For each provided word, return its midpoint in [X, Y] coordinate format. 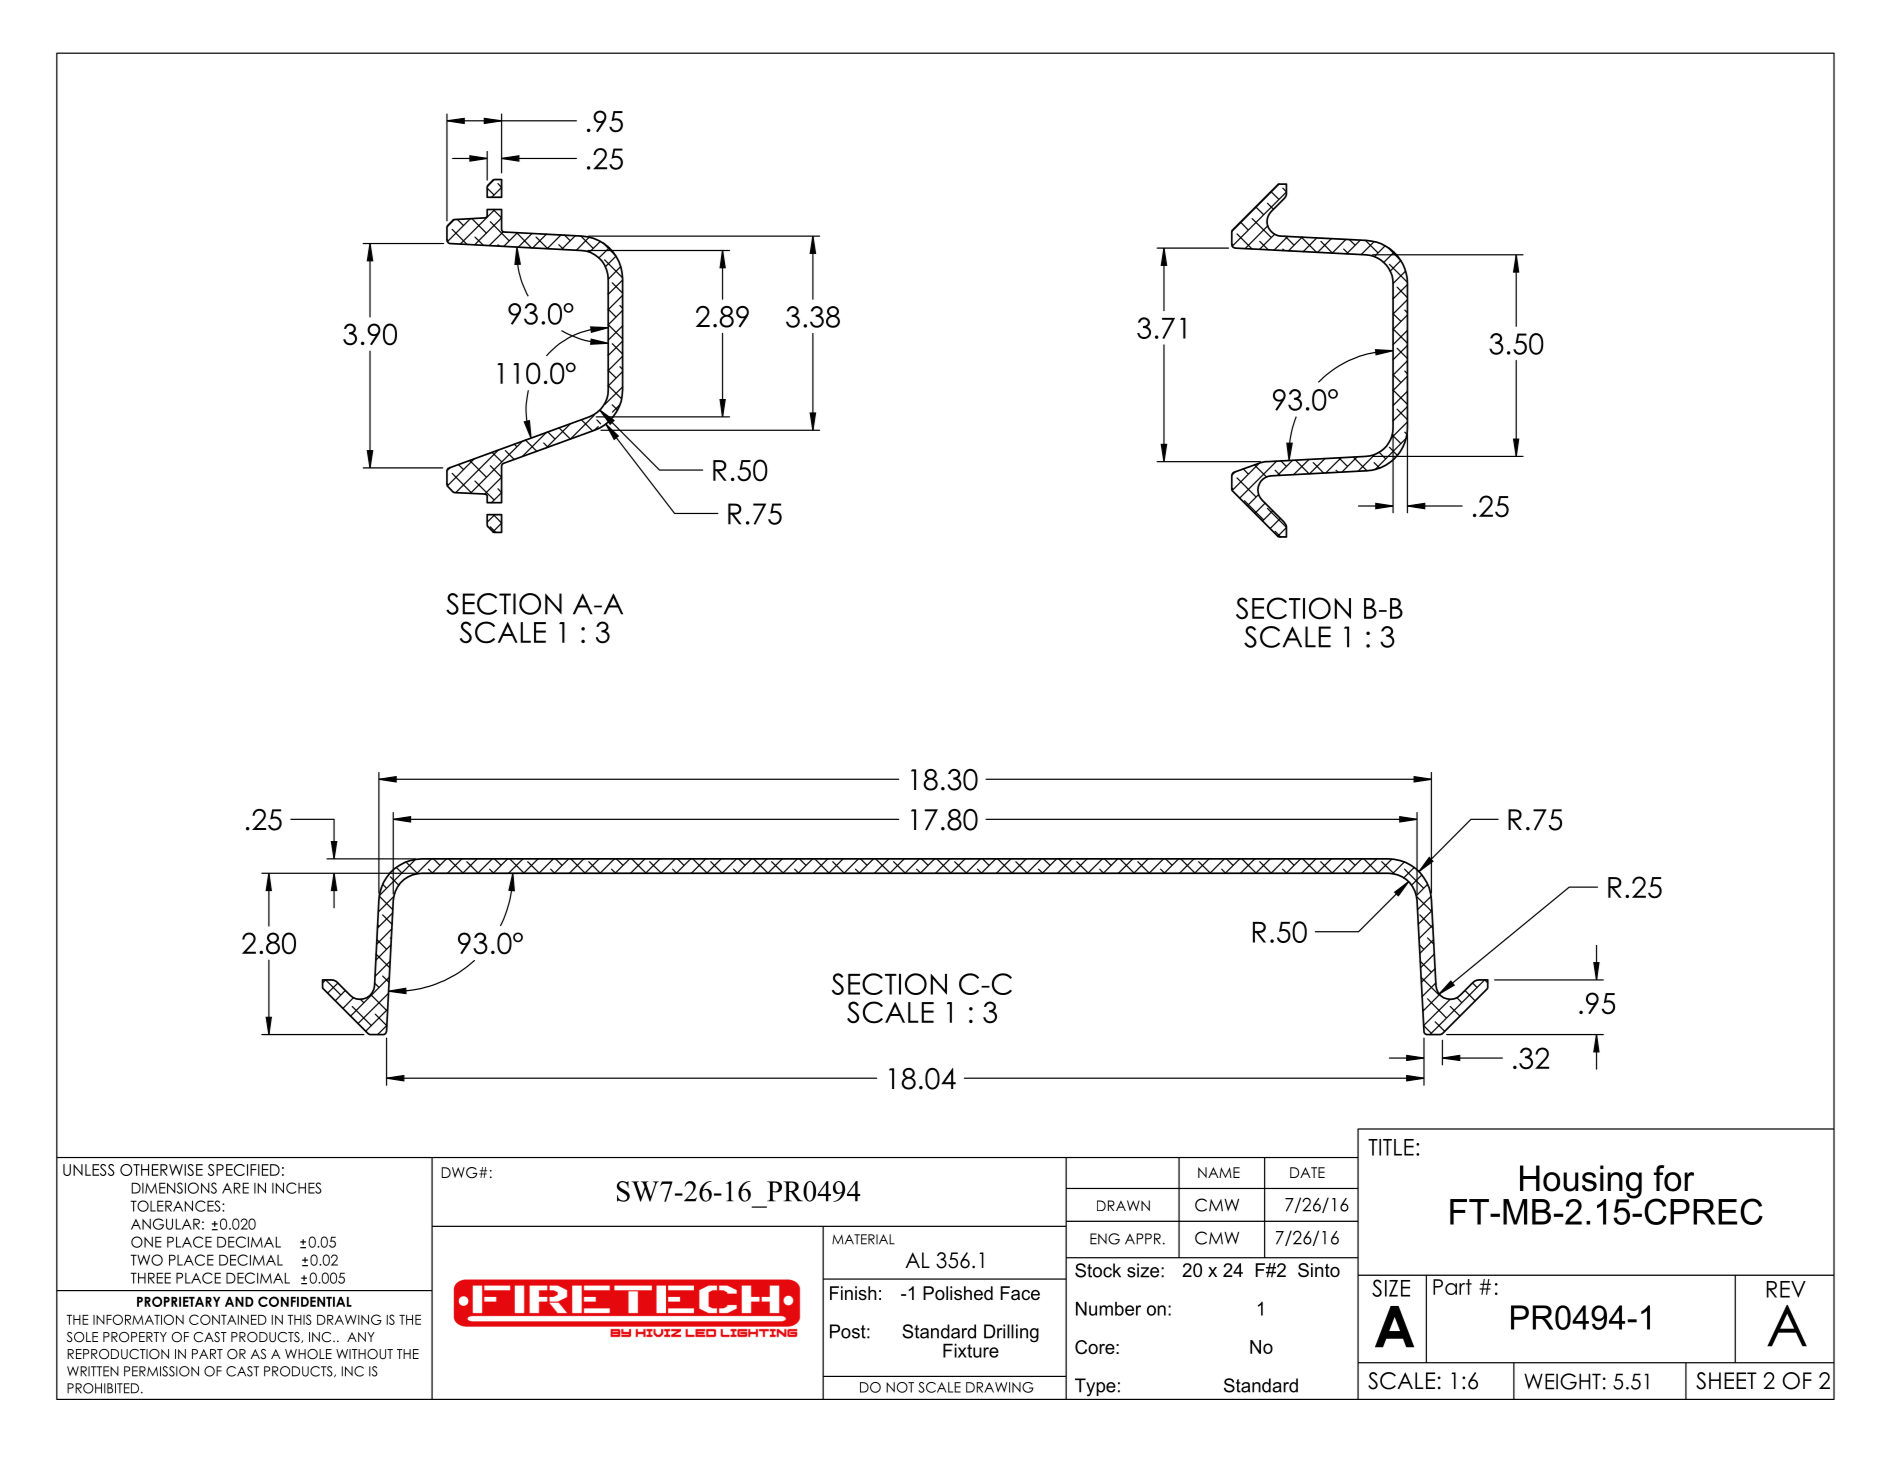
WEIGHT [1562, 1381]
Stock [1098, 1270]
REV [1786, 1289]
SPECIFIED [244, 1170]
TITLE [1391, 1147]
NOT [900, 1387]
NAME [1219, 1172]
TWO [146, 1260]
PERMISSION [161, 1371]
